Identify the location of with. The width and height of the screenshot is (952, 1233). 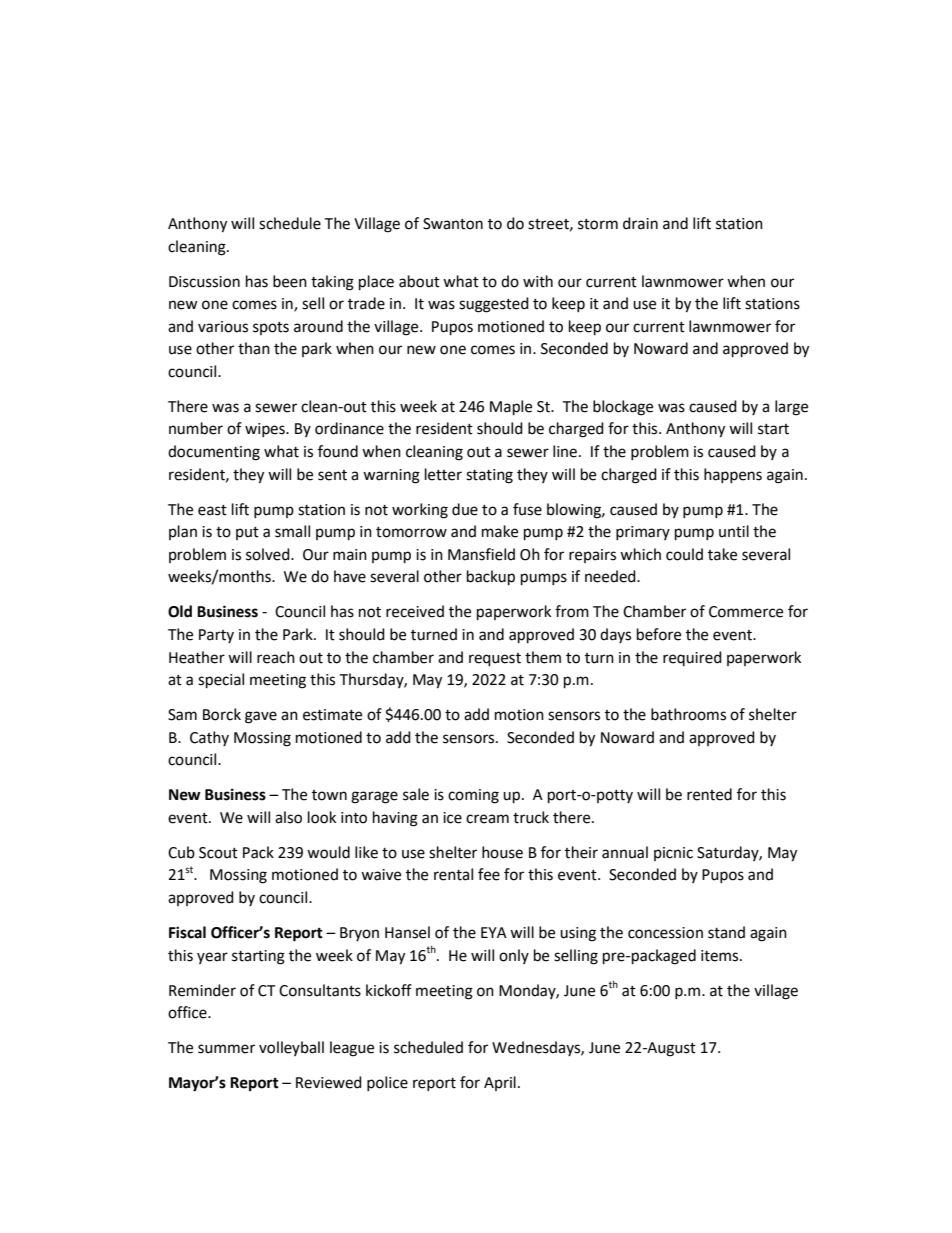
(538, 281).
